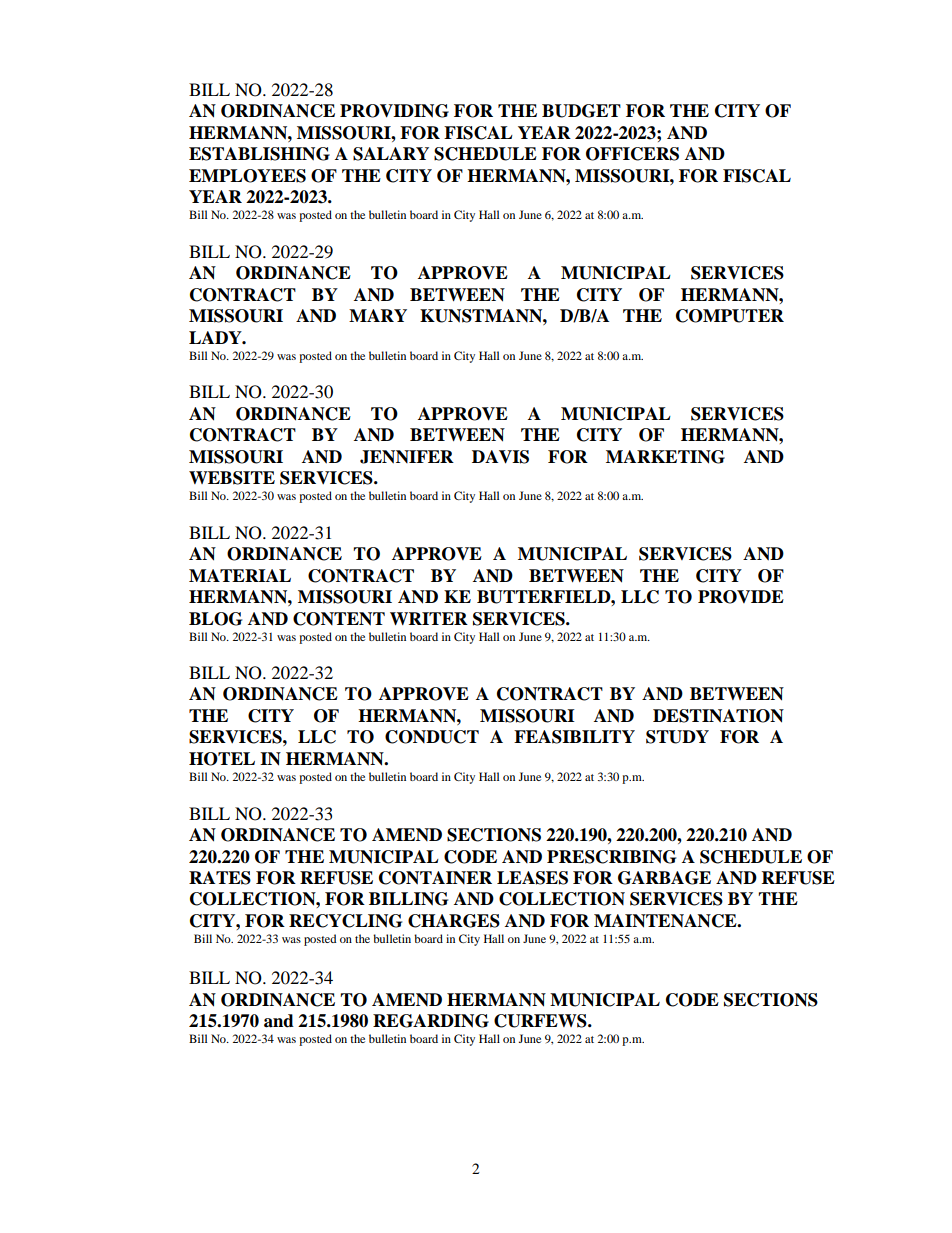 The height and width of the image is (1233, 952). What do you see at coordinates (259, 154) in the image?
I see `ESTABLISHING` at bounding box center [259, 154].
